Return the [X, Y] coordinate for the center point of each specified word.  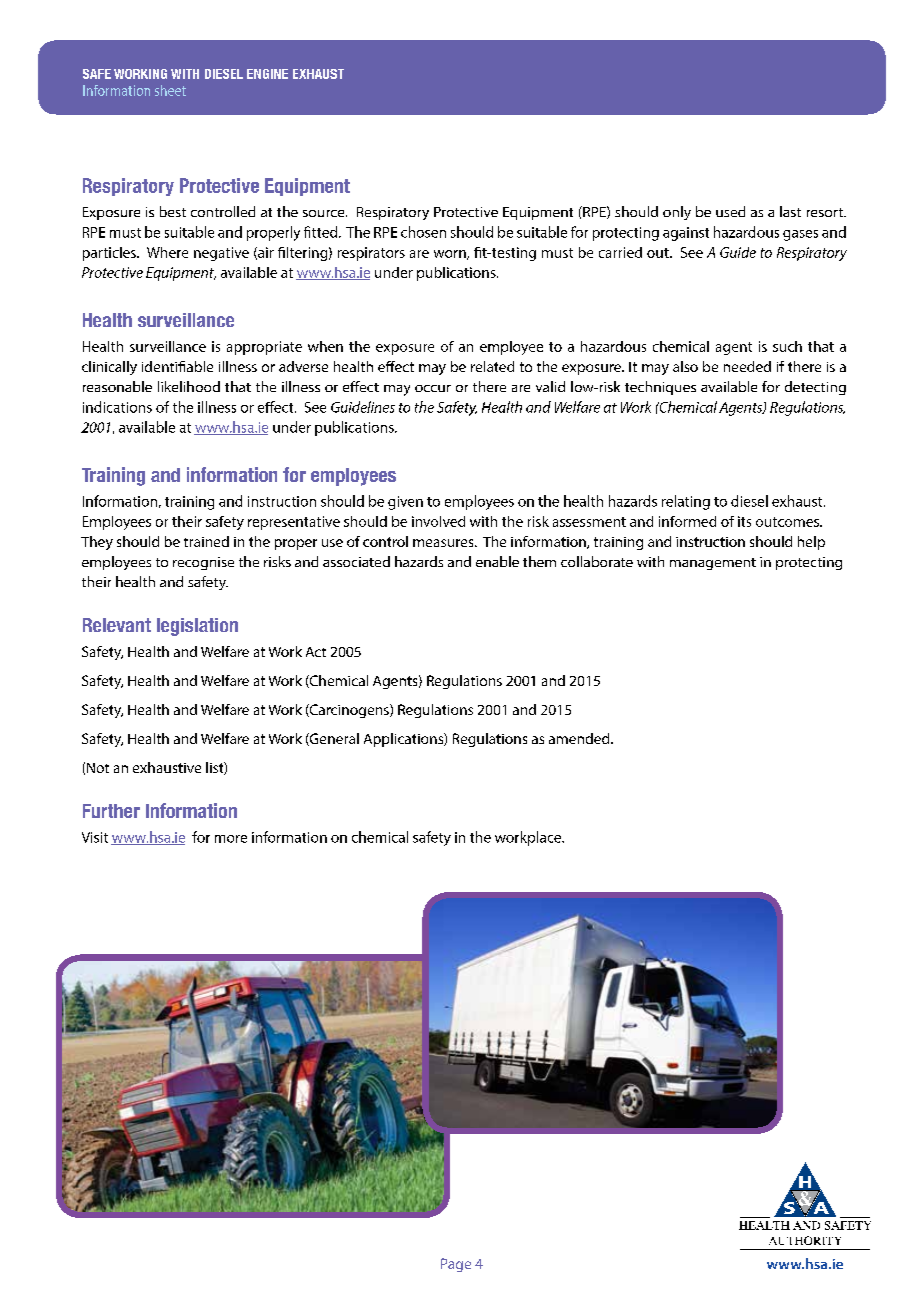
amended [580, 738]
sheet [170, 90]
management [713, 564]
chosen [423, 232]
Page [456, 1265]
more [231, 839]
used [730, 211]
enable [497, 561]
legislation [197, 627]
